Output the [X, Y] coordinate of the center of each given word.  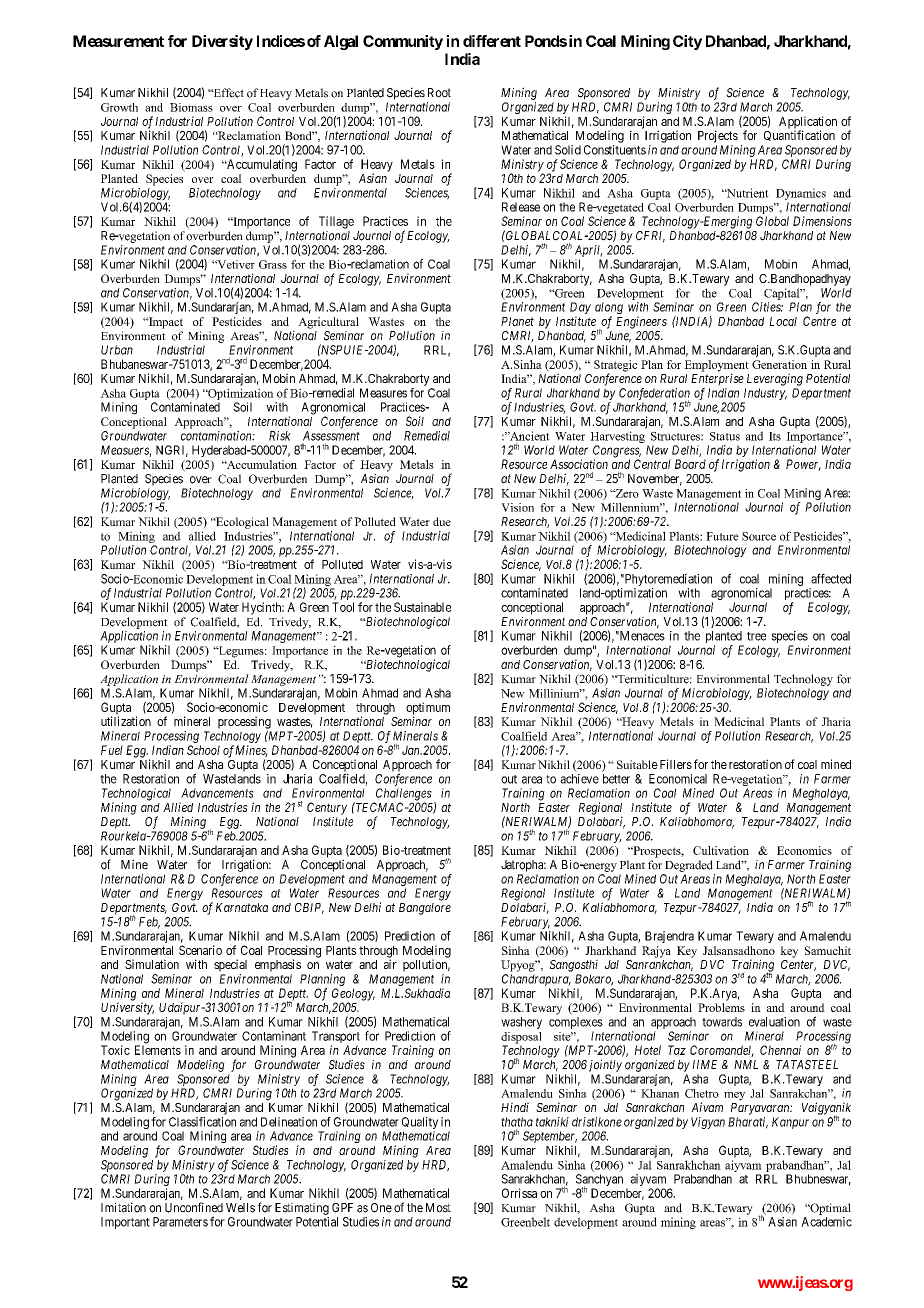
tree [756, 636]
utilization [126, 721]
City [687, 42]
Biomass [191, 107]
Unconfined [194, 1207]
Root [439, 93]
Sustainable [422, 607]
